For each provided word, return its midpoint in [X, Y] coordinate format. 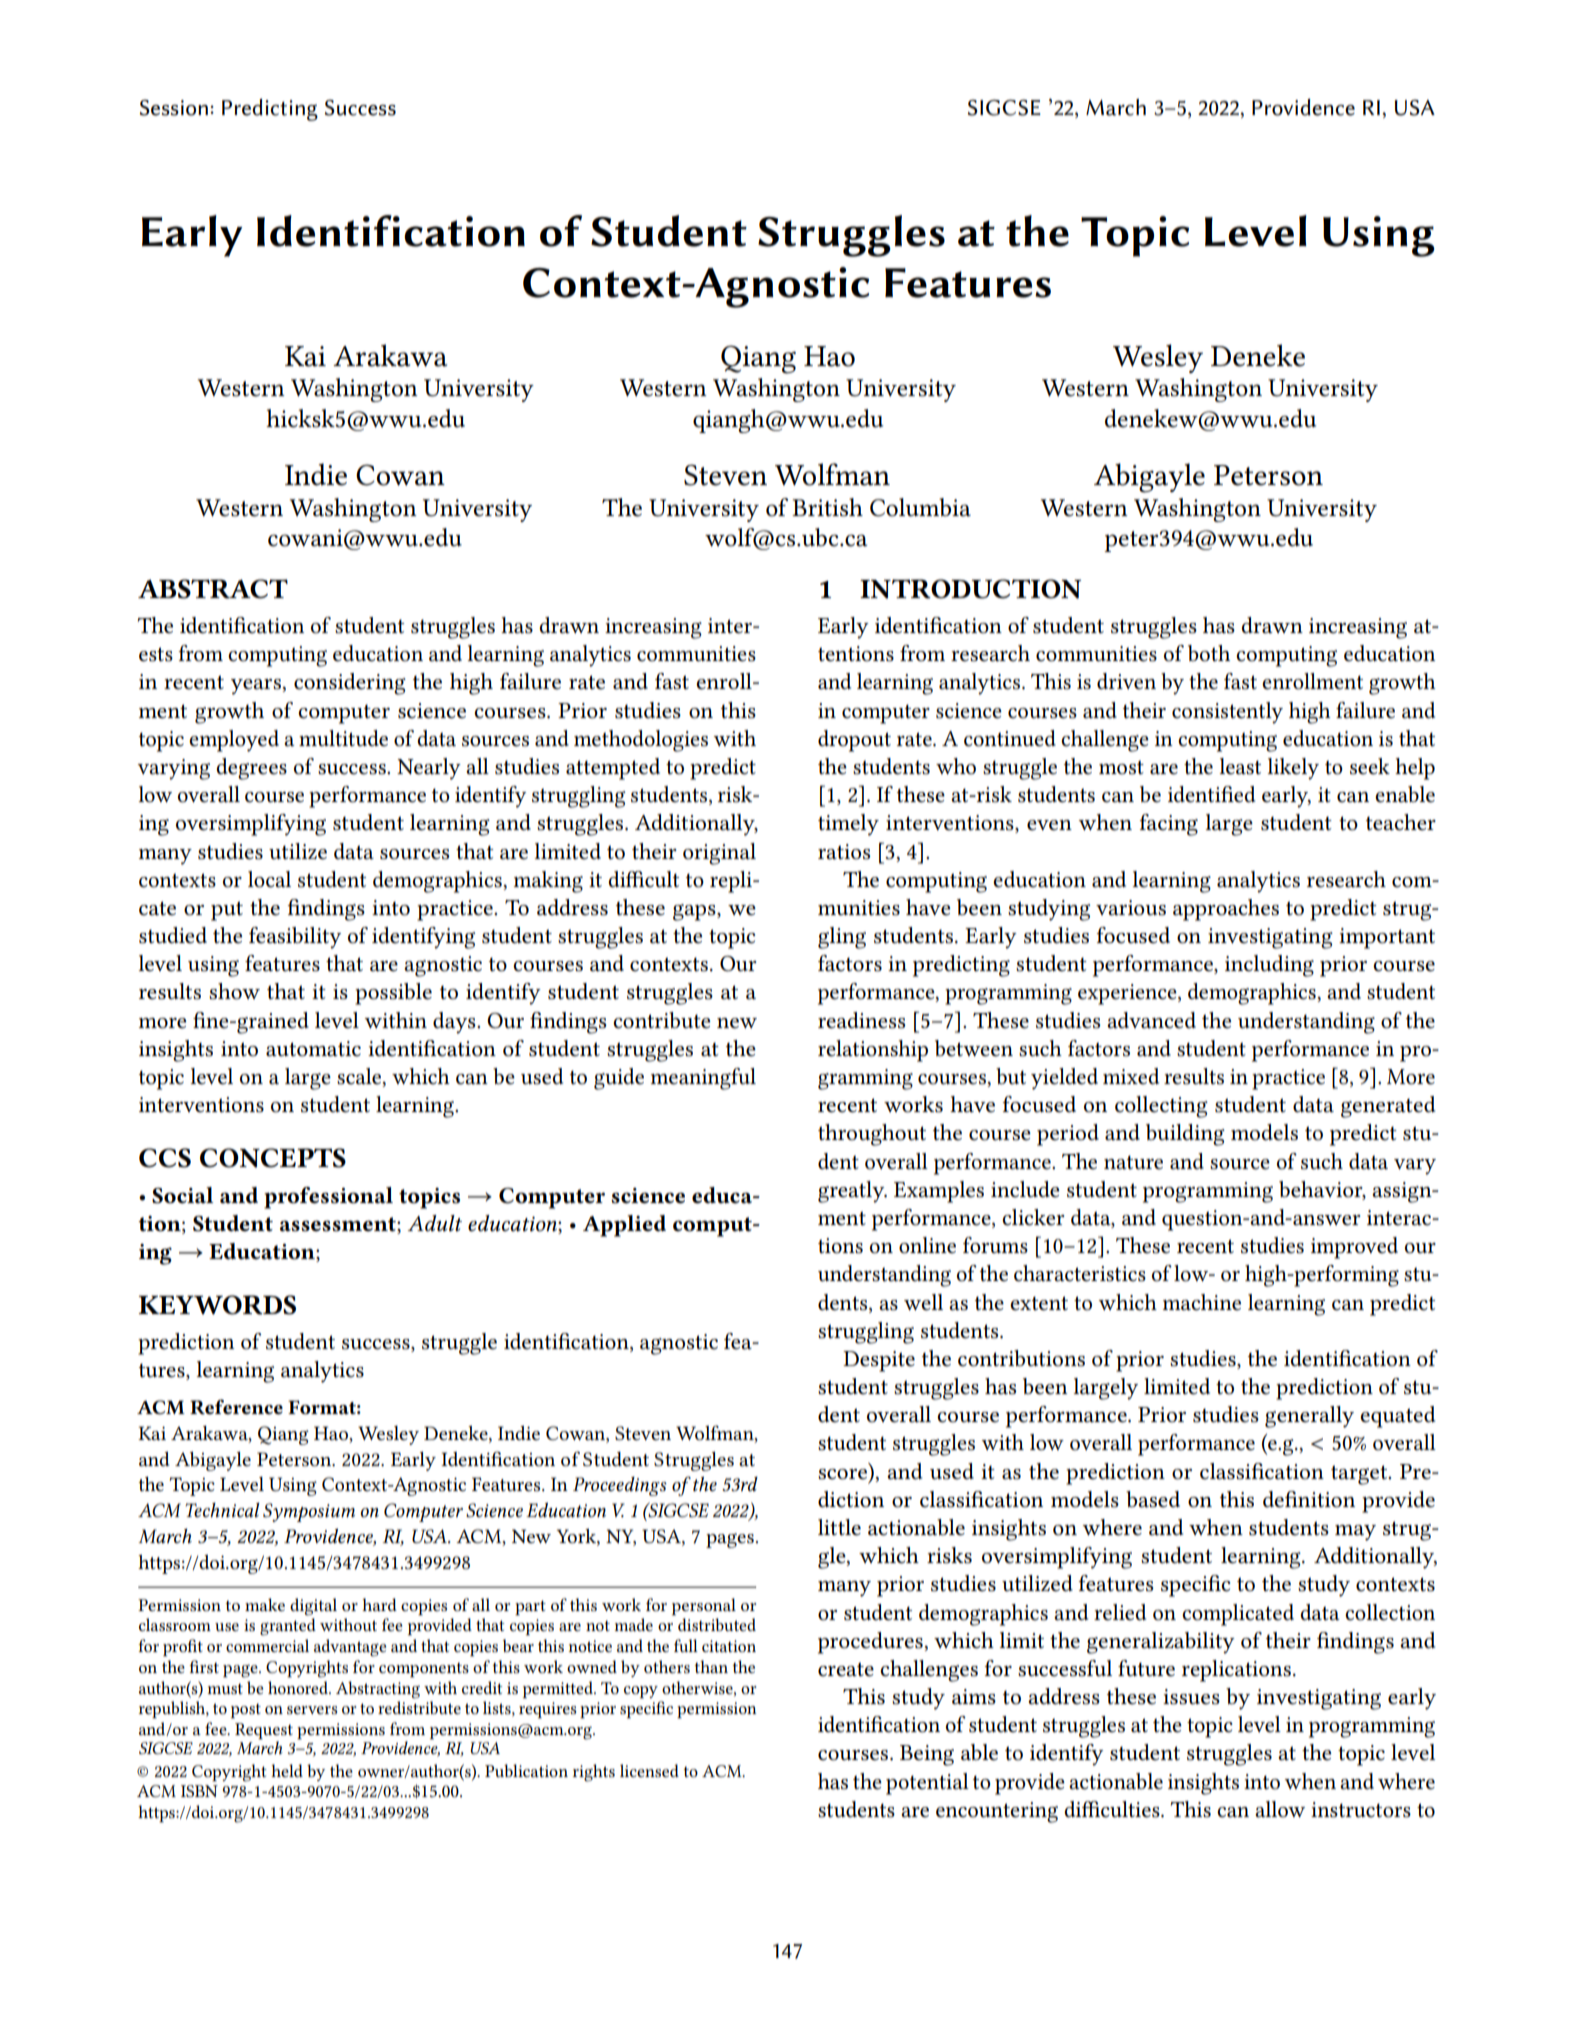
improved [1354, 1248]
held [287, 1770]
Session [174, 108]
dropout [854, 741]
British [827, 507]
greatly [852, 1192]
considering [350, 684]
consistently [1227, 713]
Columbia [920, 507]
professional [328, 1198]
